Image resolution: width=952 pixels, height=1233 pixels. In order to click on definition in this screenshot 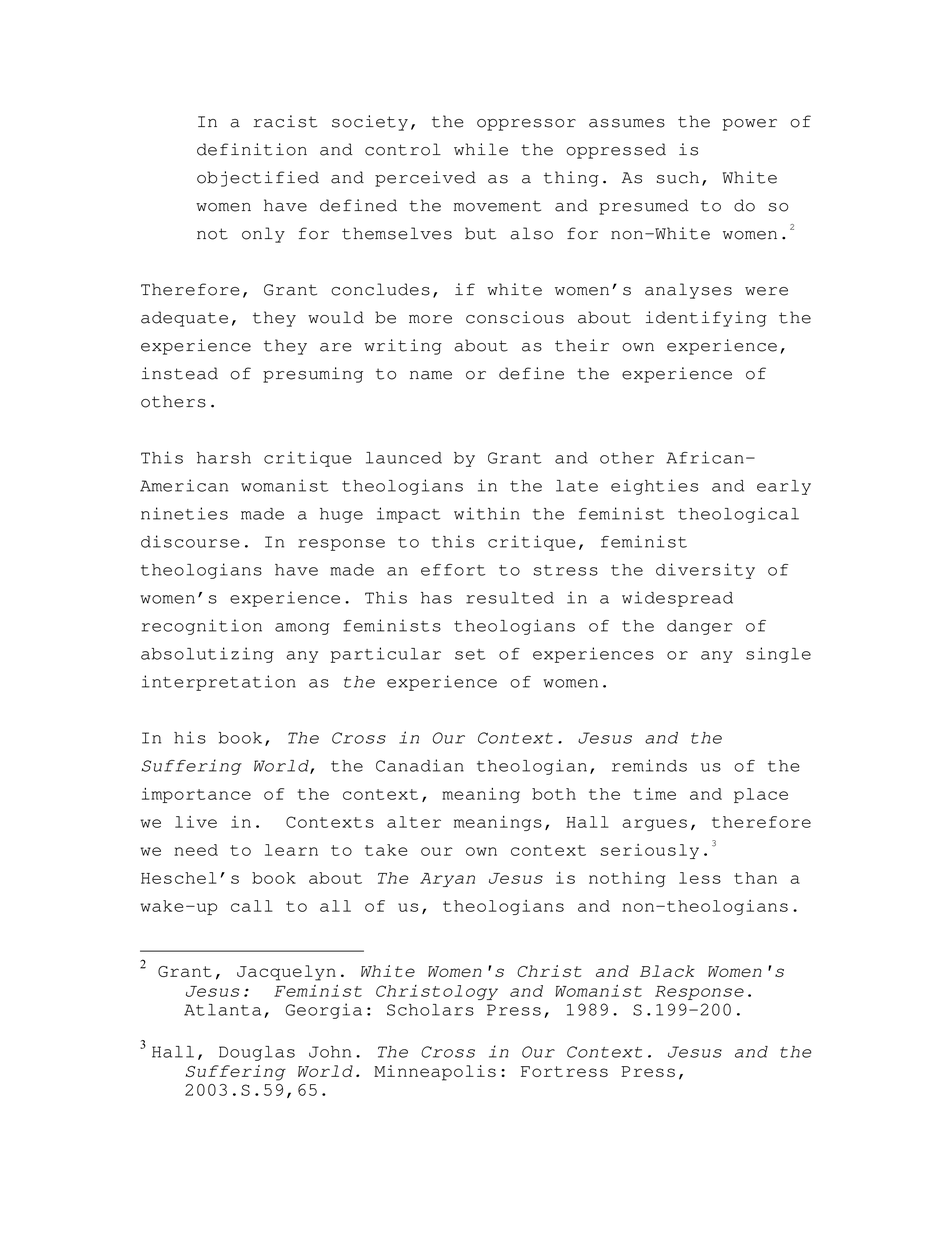, I will do `click(252, 149)`.
